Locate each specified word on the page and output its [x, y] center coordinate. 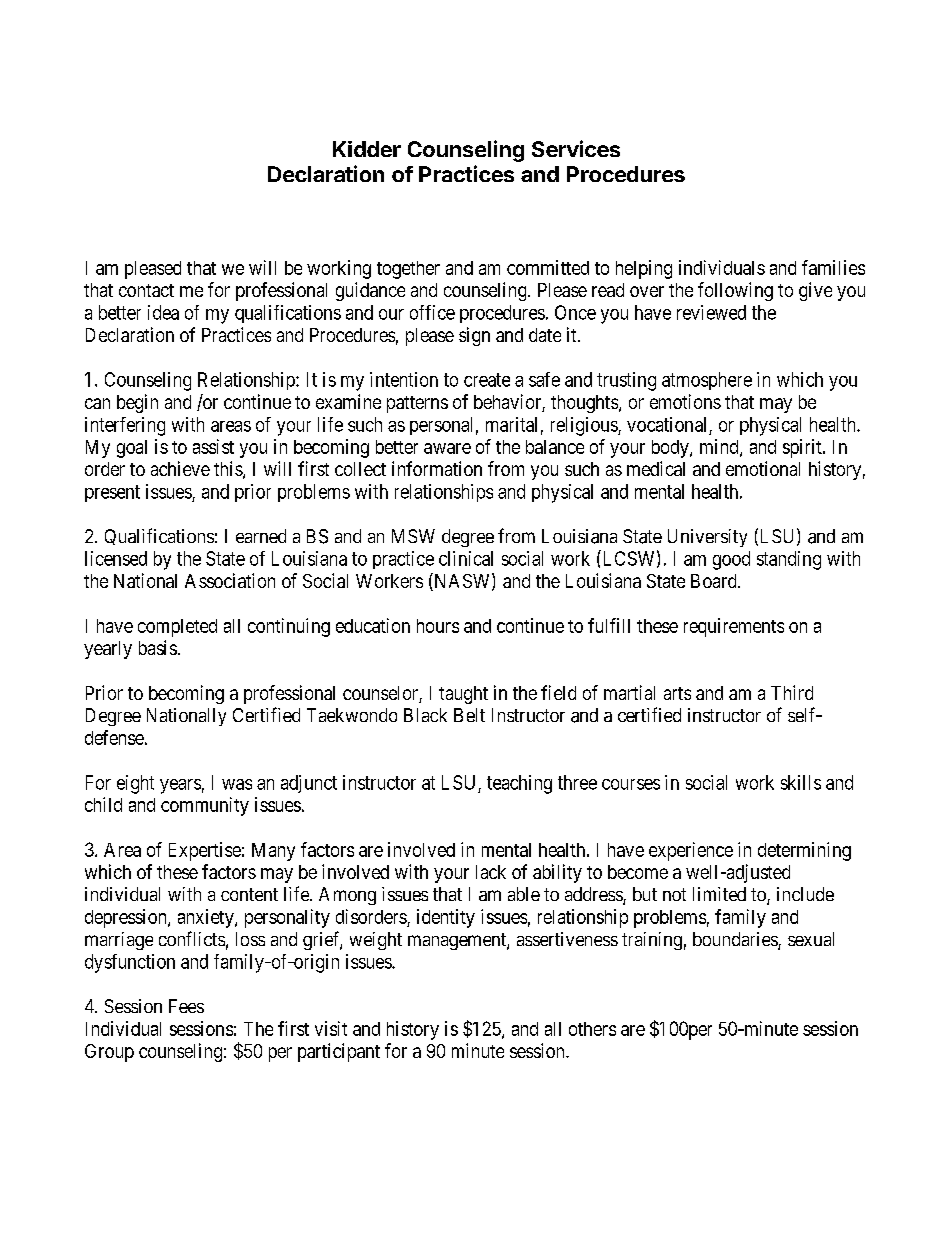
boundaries [736, 940]
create [487, 380]
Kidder [367, 149]
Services [576, 148]
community [205, 806]
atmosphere [707, 381]
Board [715, 581]
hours [438, 626]
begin [137, 403]
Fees [186, 1006]
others [592, 1029]
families [833, 267]
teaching [519, 784]
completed [177, 628]
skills [801, 782]
